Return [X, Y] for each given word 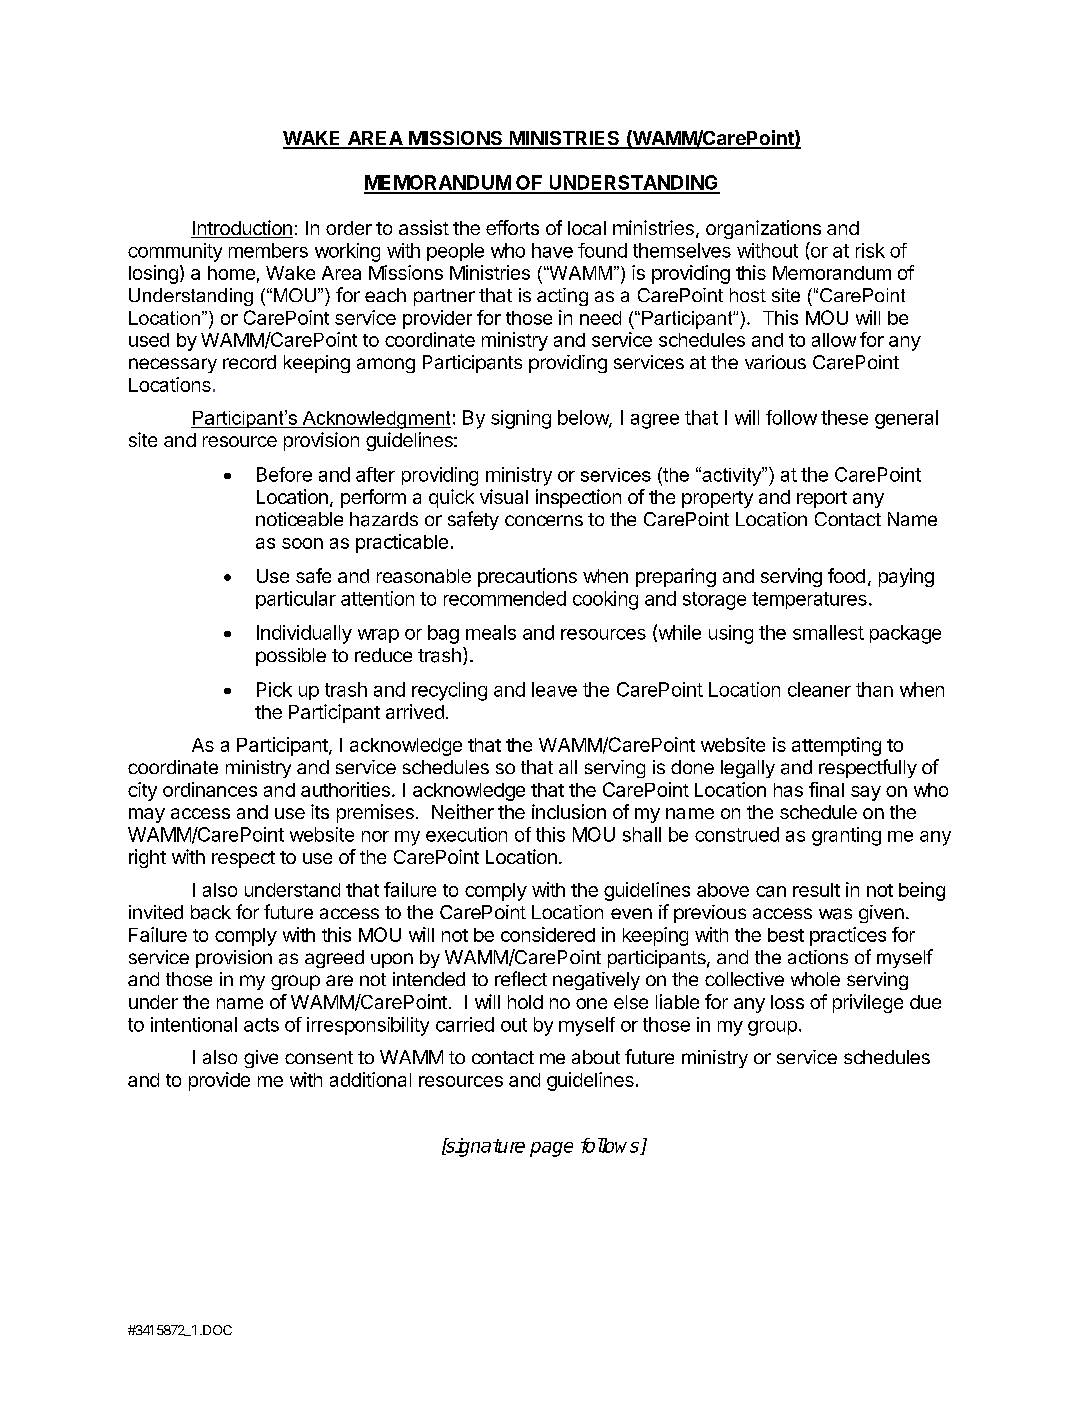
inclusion [569, 811]
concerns [544, 520]
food [846, 575]
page [551, 1149]
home [231, 273]
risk [870, 250]
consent [319, 1057]
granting [846, 836]
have [552, 250]
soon [302, 543]
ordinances [210, 789]
